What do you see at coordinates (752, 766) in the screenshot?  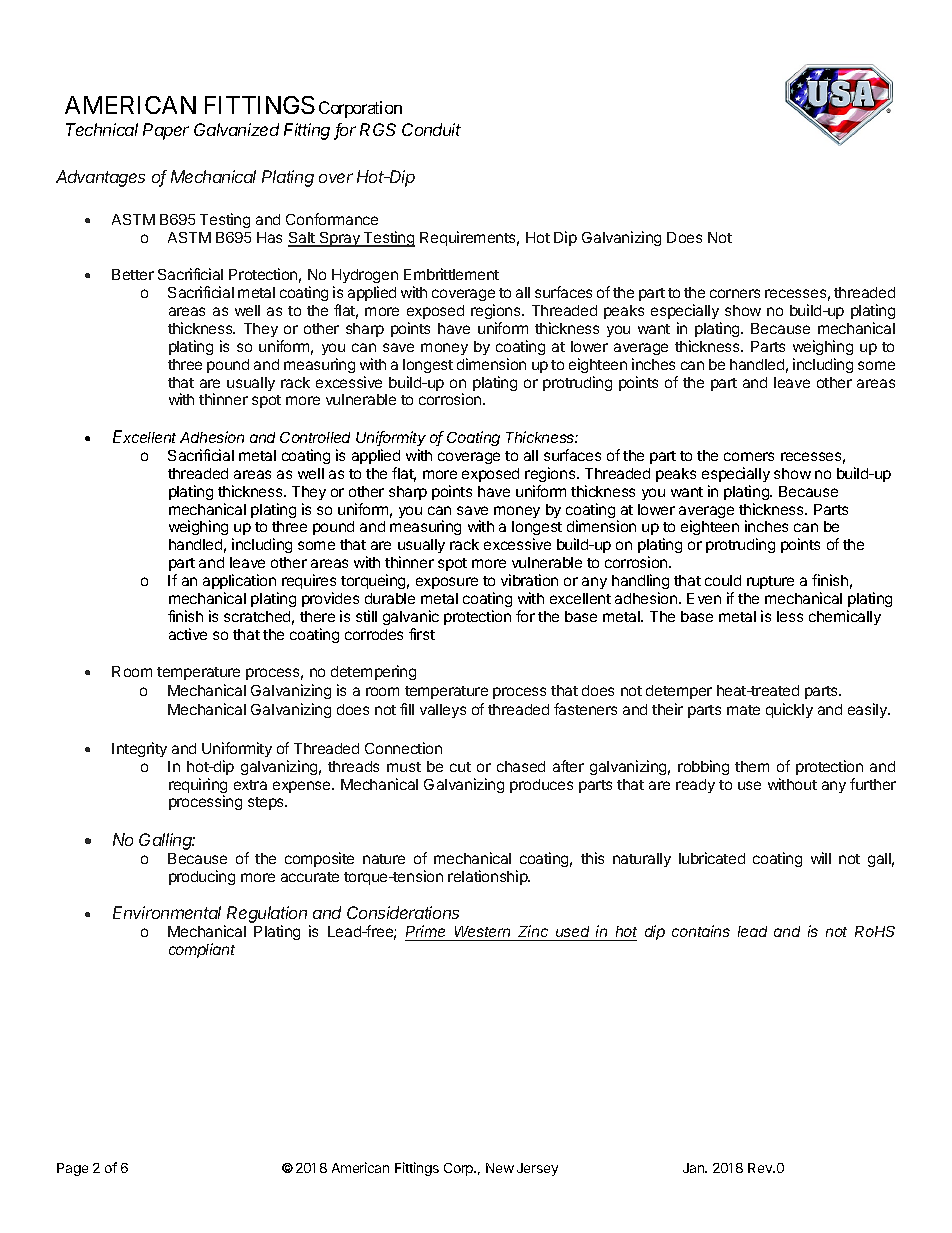 I see `them` at bounding box center [752, 766].
